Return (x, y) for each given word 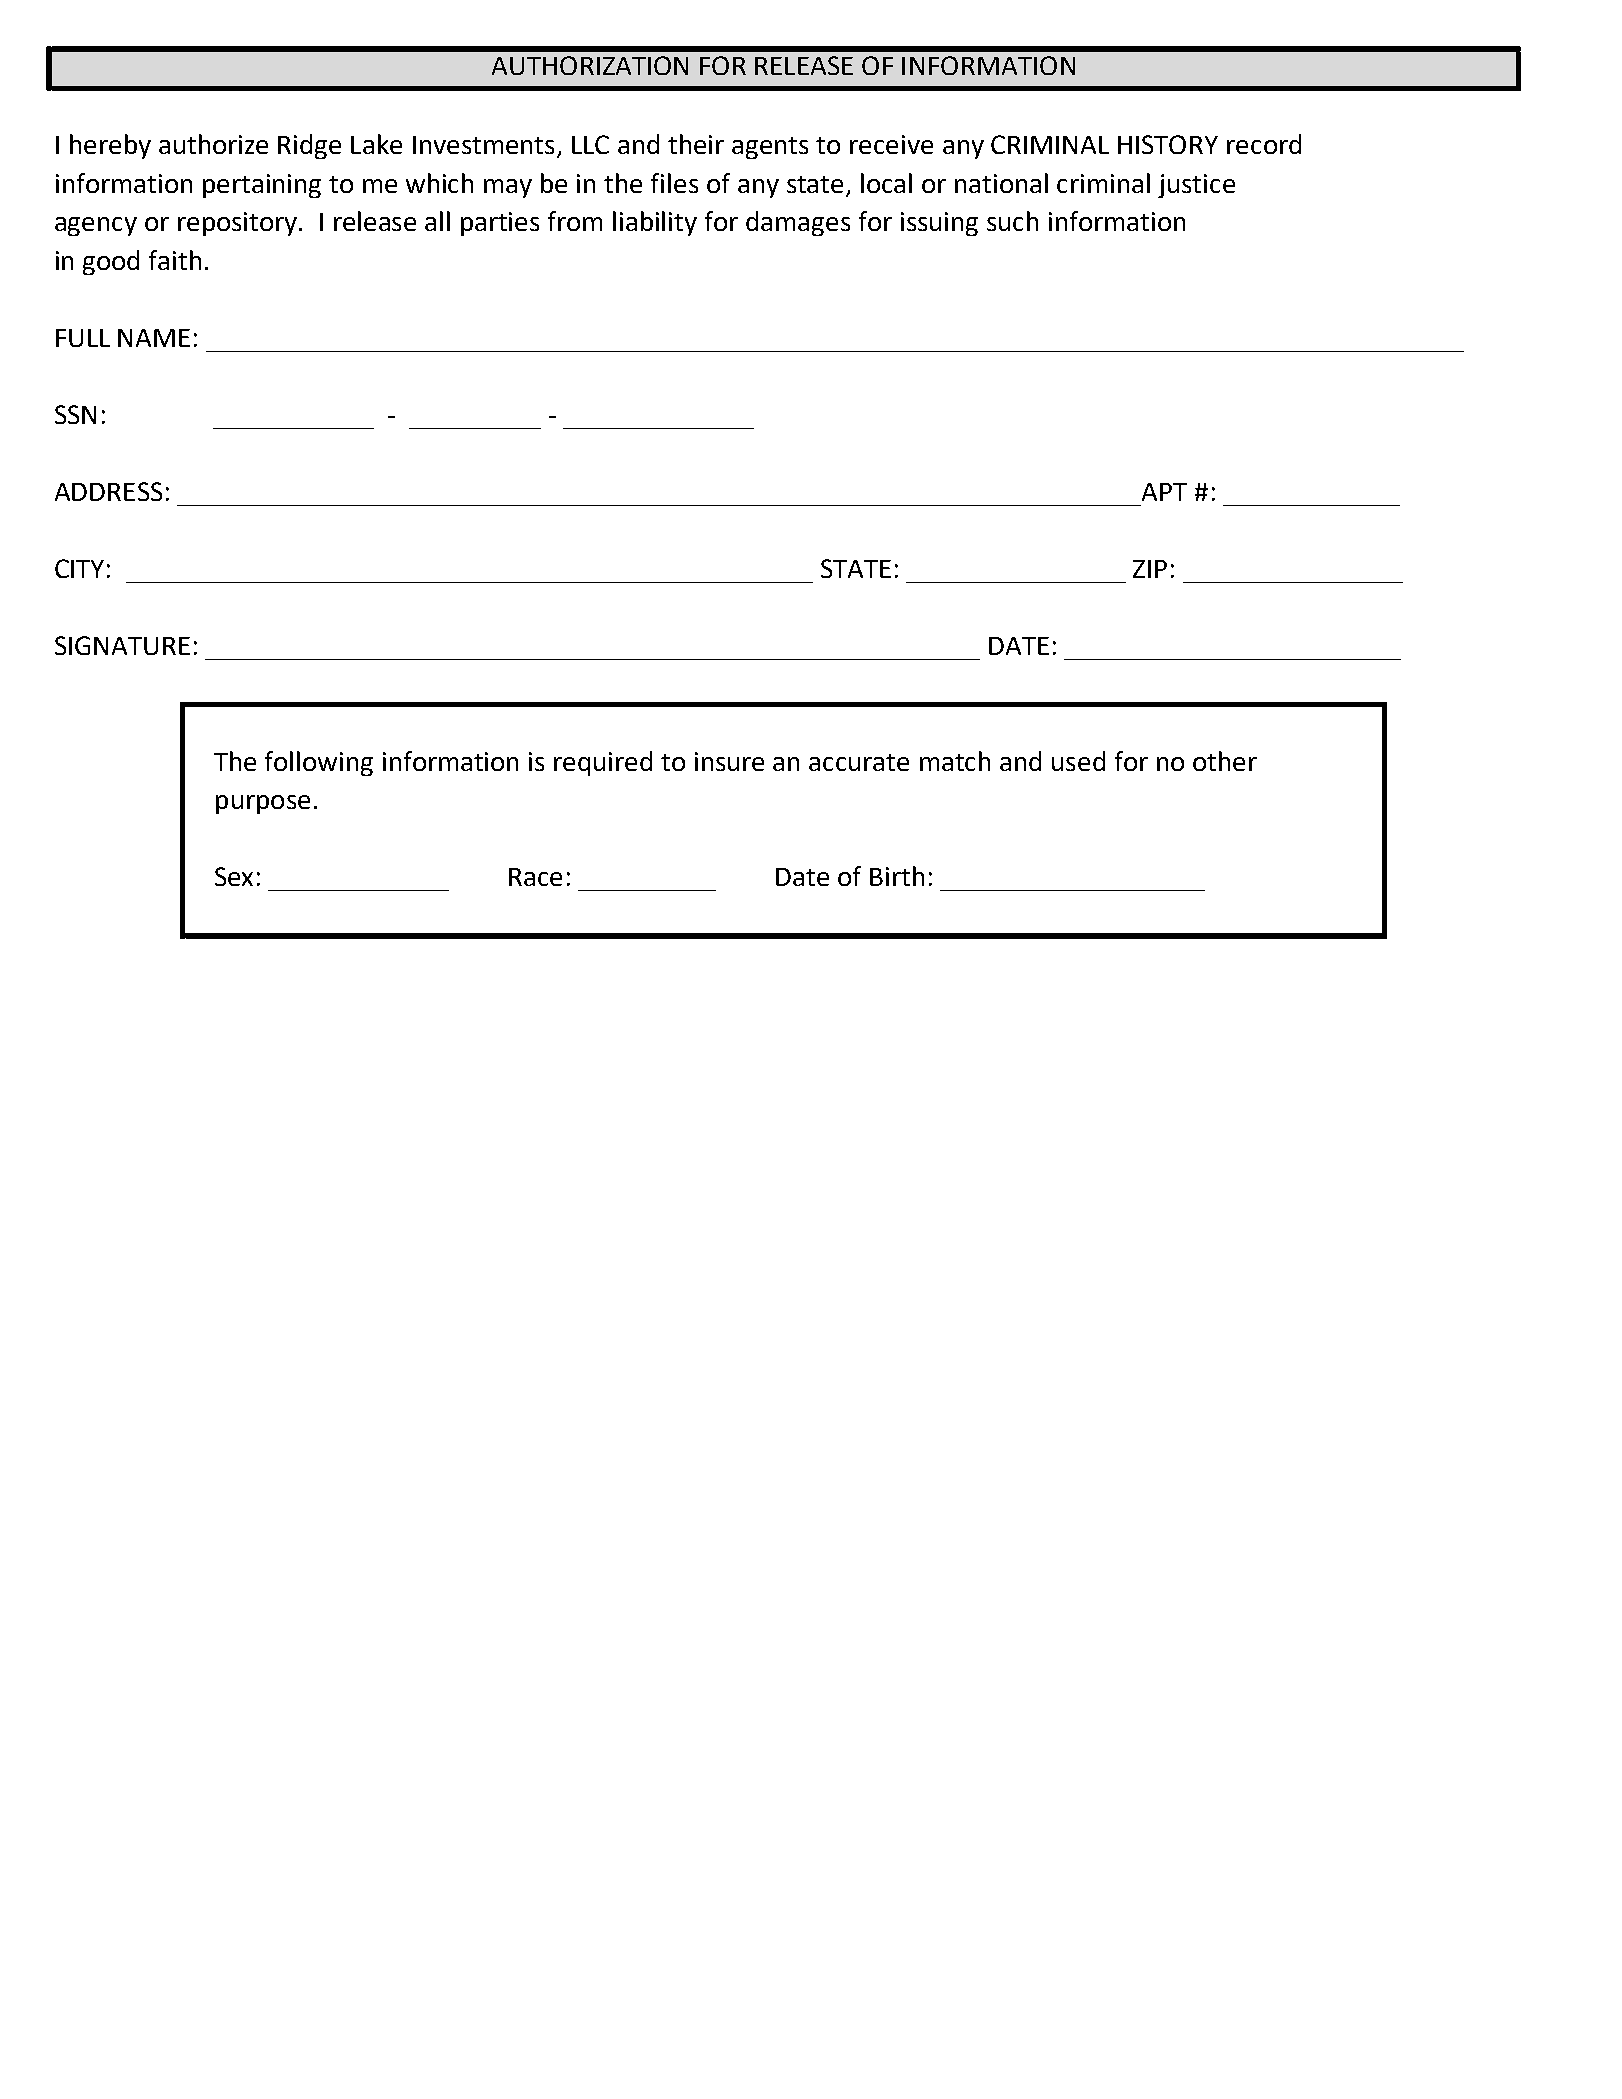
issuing (939, 224)
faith (175, 260)
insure (729, 761)
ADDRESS (108, 491)
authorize (213, 144)
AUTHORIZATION (590, 65)
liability (655, 223)
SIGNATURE (122, 645)
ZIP (1150, 569)
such (1012, 221)
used (1078, 761)
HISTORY (1168, 144)
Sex (234, 876)
